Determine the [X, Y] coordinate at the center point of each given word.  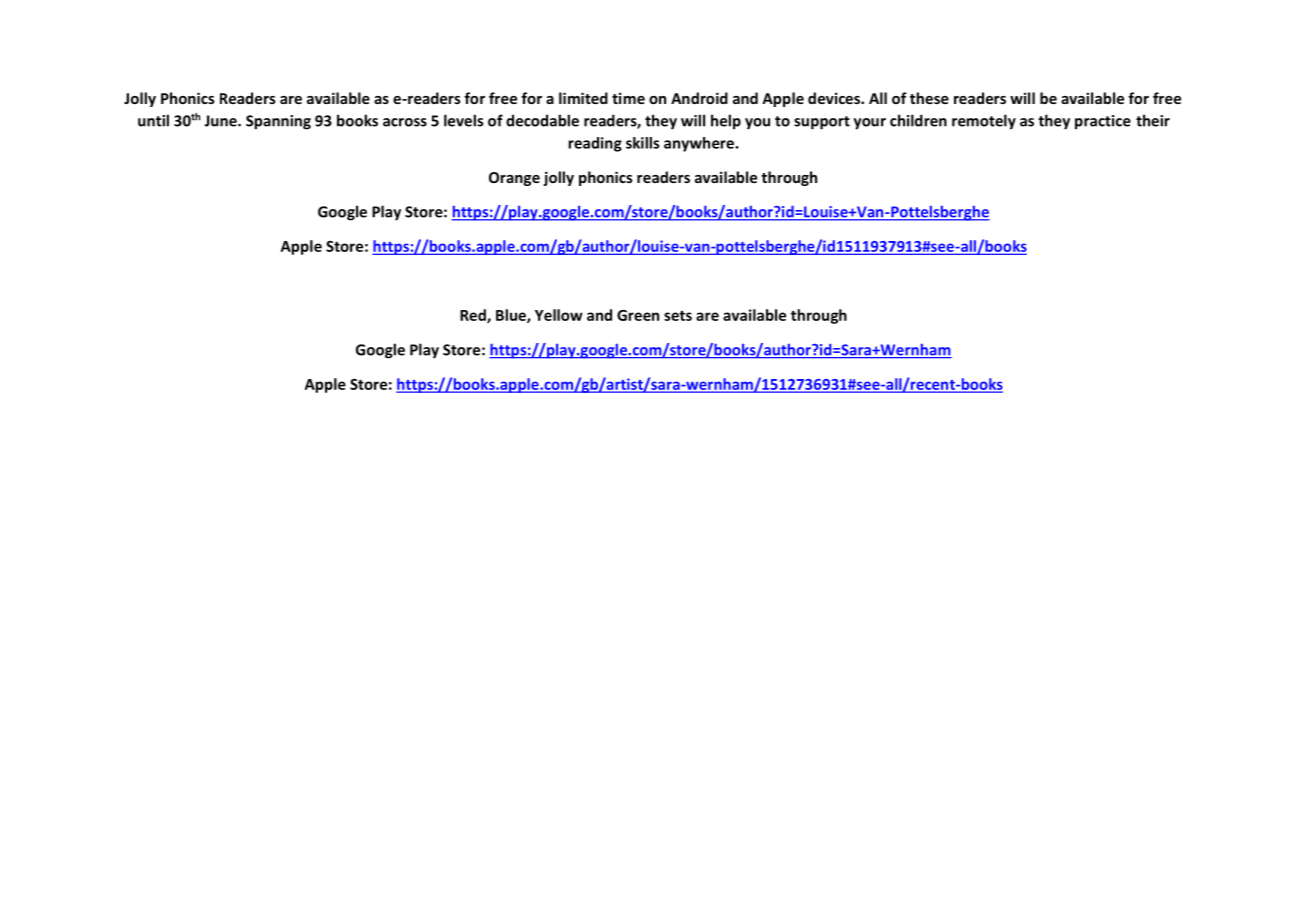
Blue [512, 316]
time [628, 98]
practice [1103, 122]
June [221, 121]
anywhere [699, 144]
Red [474, 316]
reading [595, 144]
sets [678, 316]
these [929, 98]
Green [638, 315]
